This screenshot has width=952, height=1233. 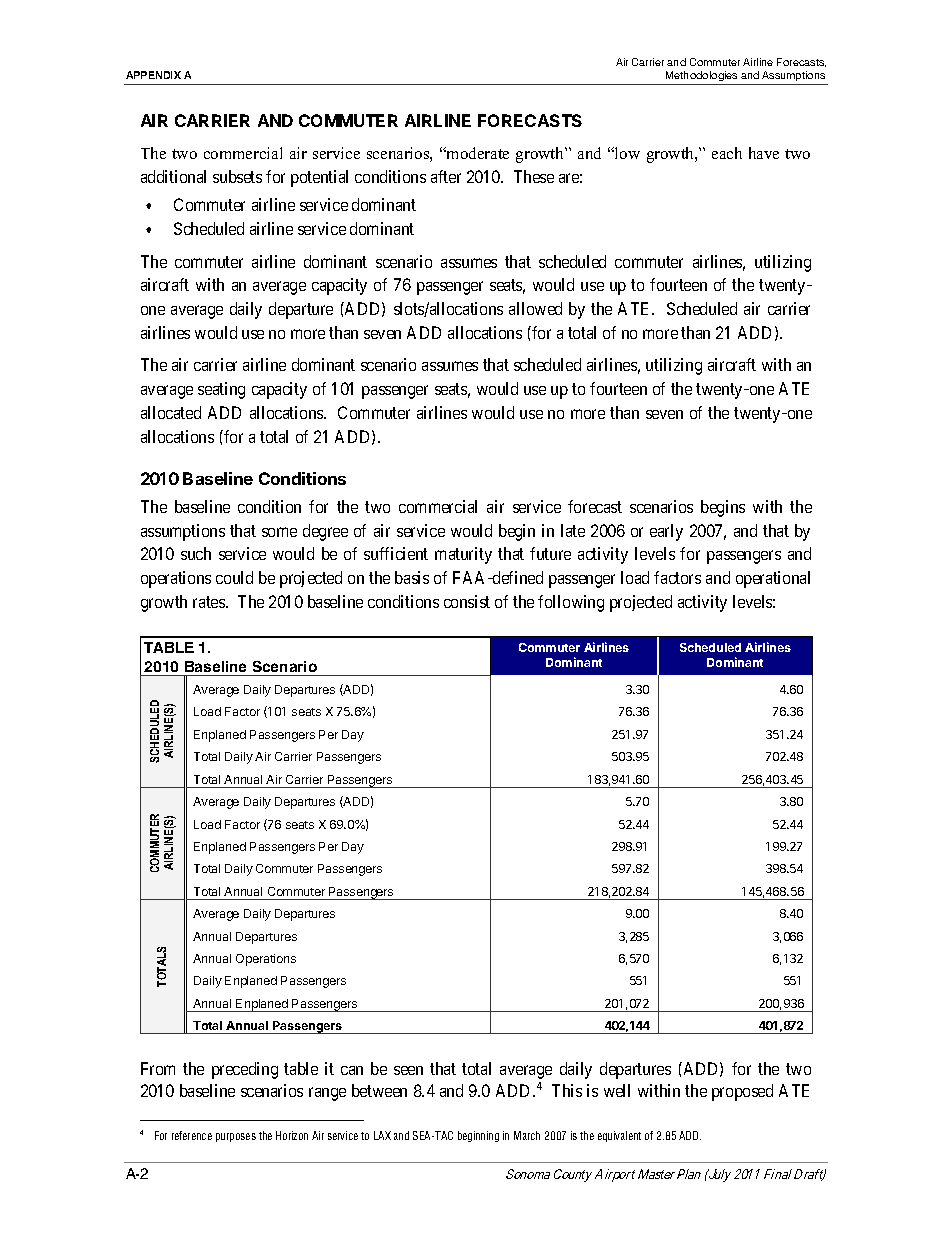 I want to click on subsets, so click(x=237, y=176).
